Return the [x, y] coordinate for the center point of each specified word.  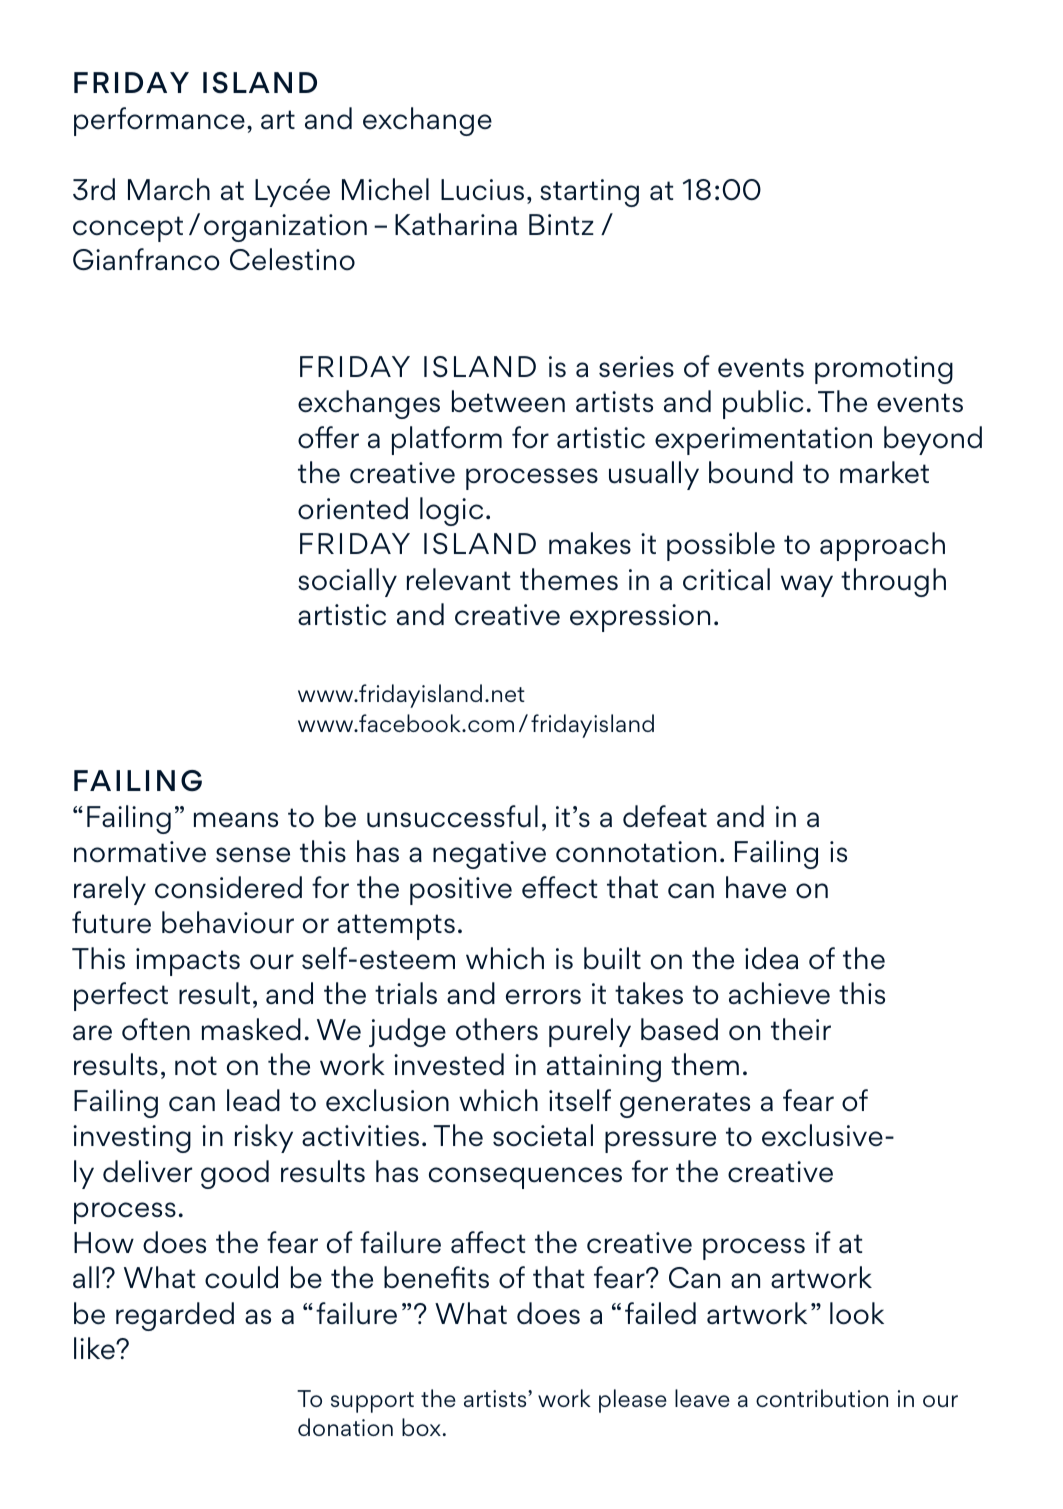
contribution [822, 1398]
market [884, 472]
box [421, 1427]
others [497, 1029]
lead [253, 1100]
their [801, 1029]
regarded [175, 1316]
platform [447, 440]
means [236, 820]
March [169, 189]
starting [589, 193]
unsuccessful [452, 816]
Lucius [482, 190]
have [756, 887]
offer [328, 437]
